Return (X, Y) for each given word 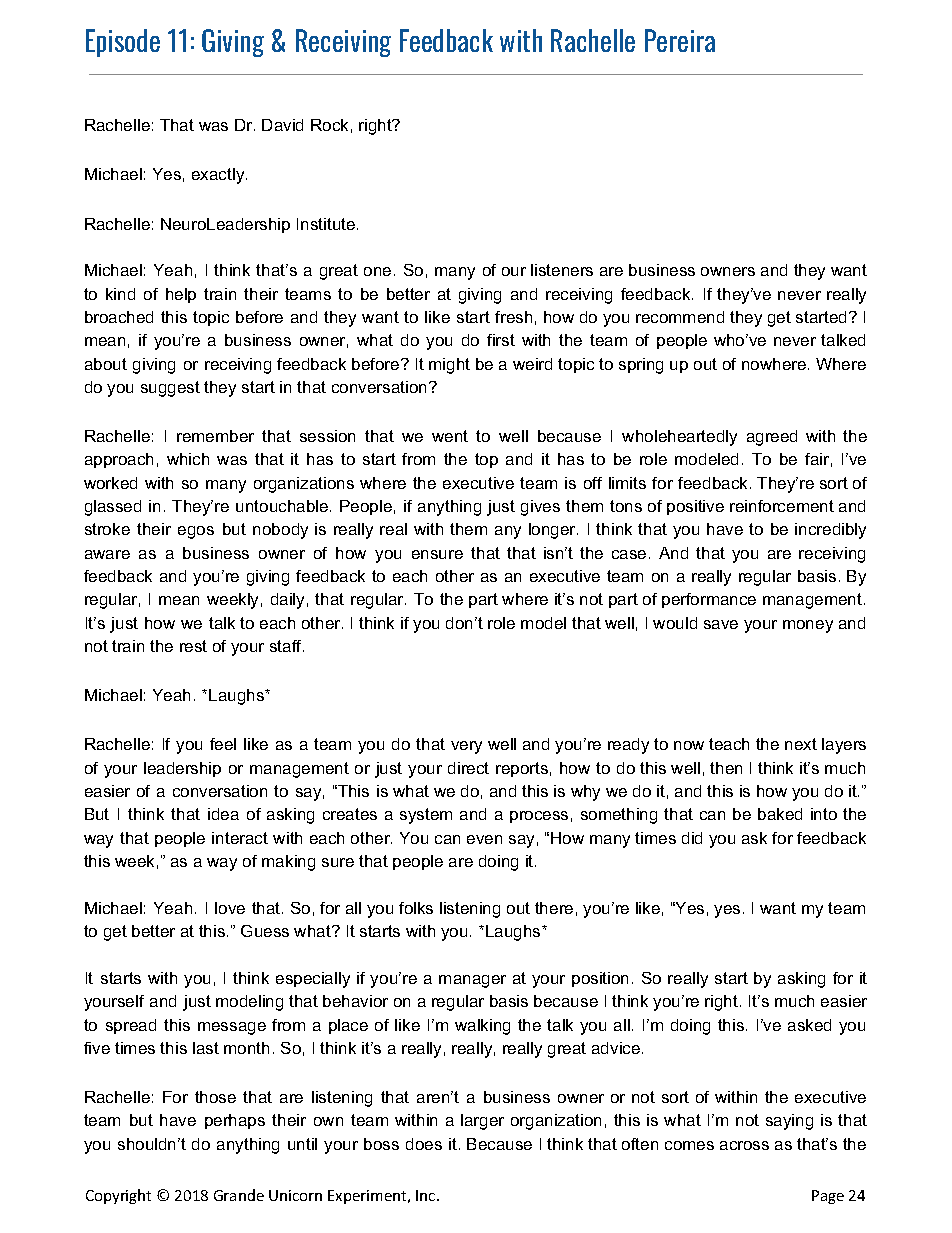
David (282, 125)
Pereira (680, 40)
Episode (123, 43)
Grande (239, 1195)
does (424, 1144)
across (744, 1145)
